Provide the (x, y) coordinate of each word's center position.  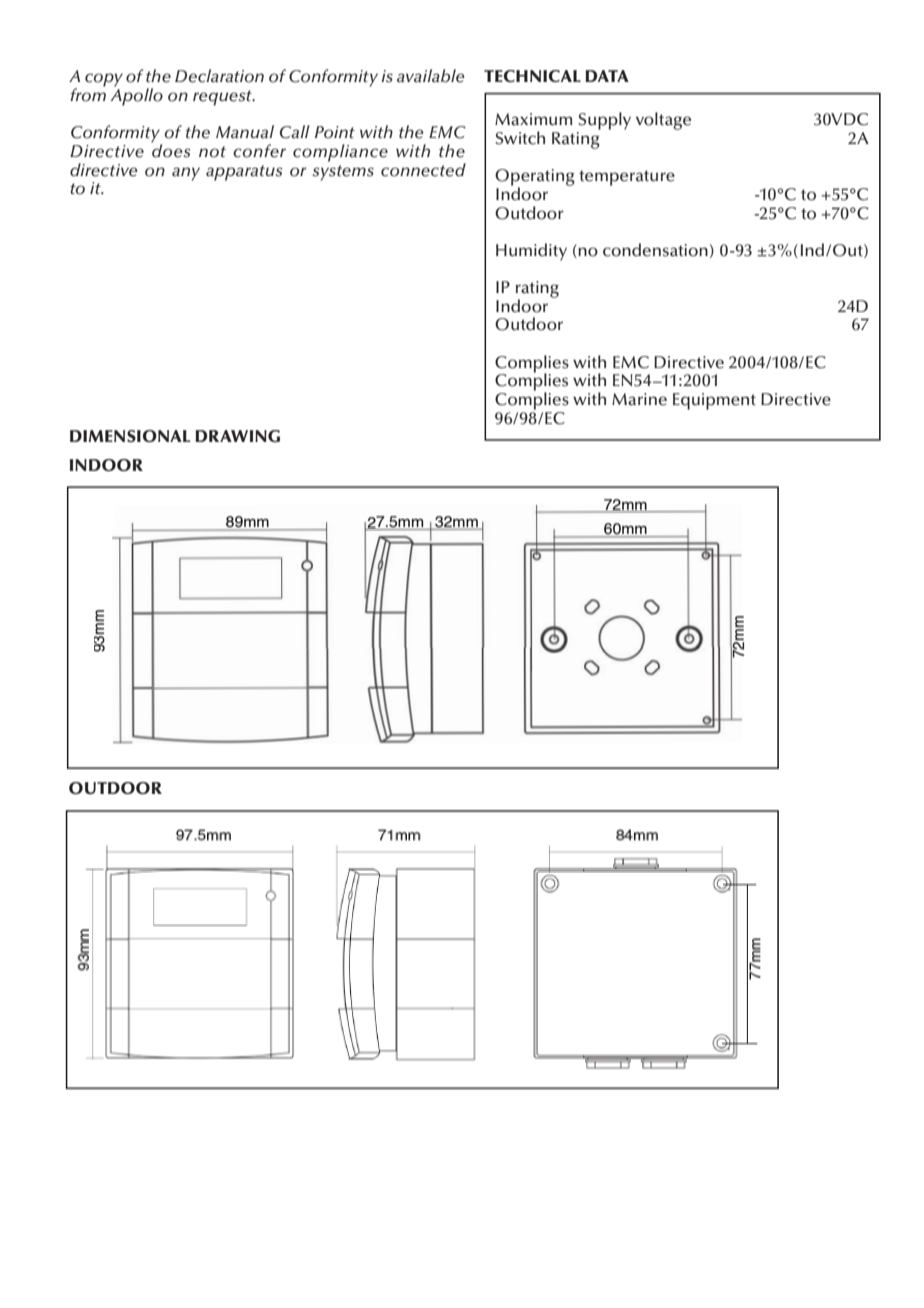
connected (423, 170)
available (430, 76)
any (186, 174)
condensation (655, 250)
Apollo (137, 96)
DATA (607, 76)
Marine (639, 399)
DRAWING (237, 436)
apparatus (244, 173)
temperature (627, 178)
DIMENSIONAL (130, 436)
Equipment (714, 401)
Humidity (531, 252)
